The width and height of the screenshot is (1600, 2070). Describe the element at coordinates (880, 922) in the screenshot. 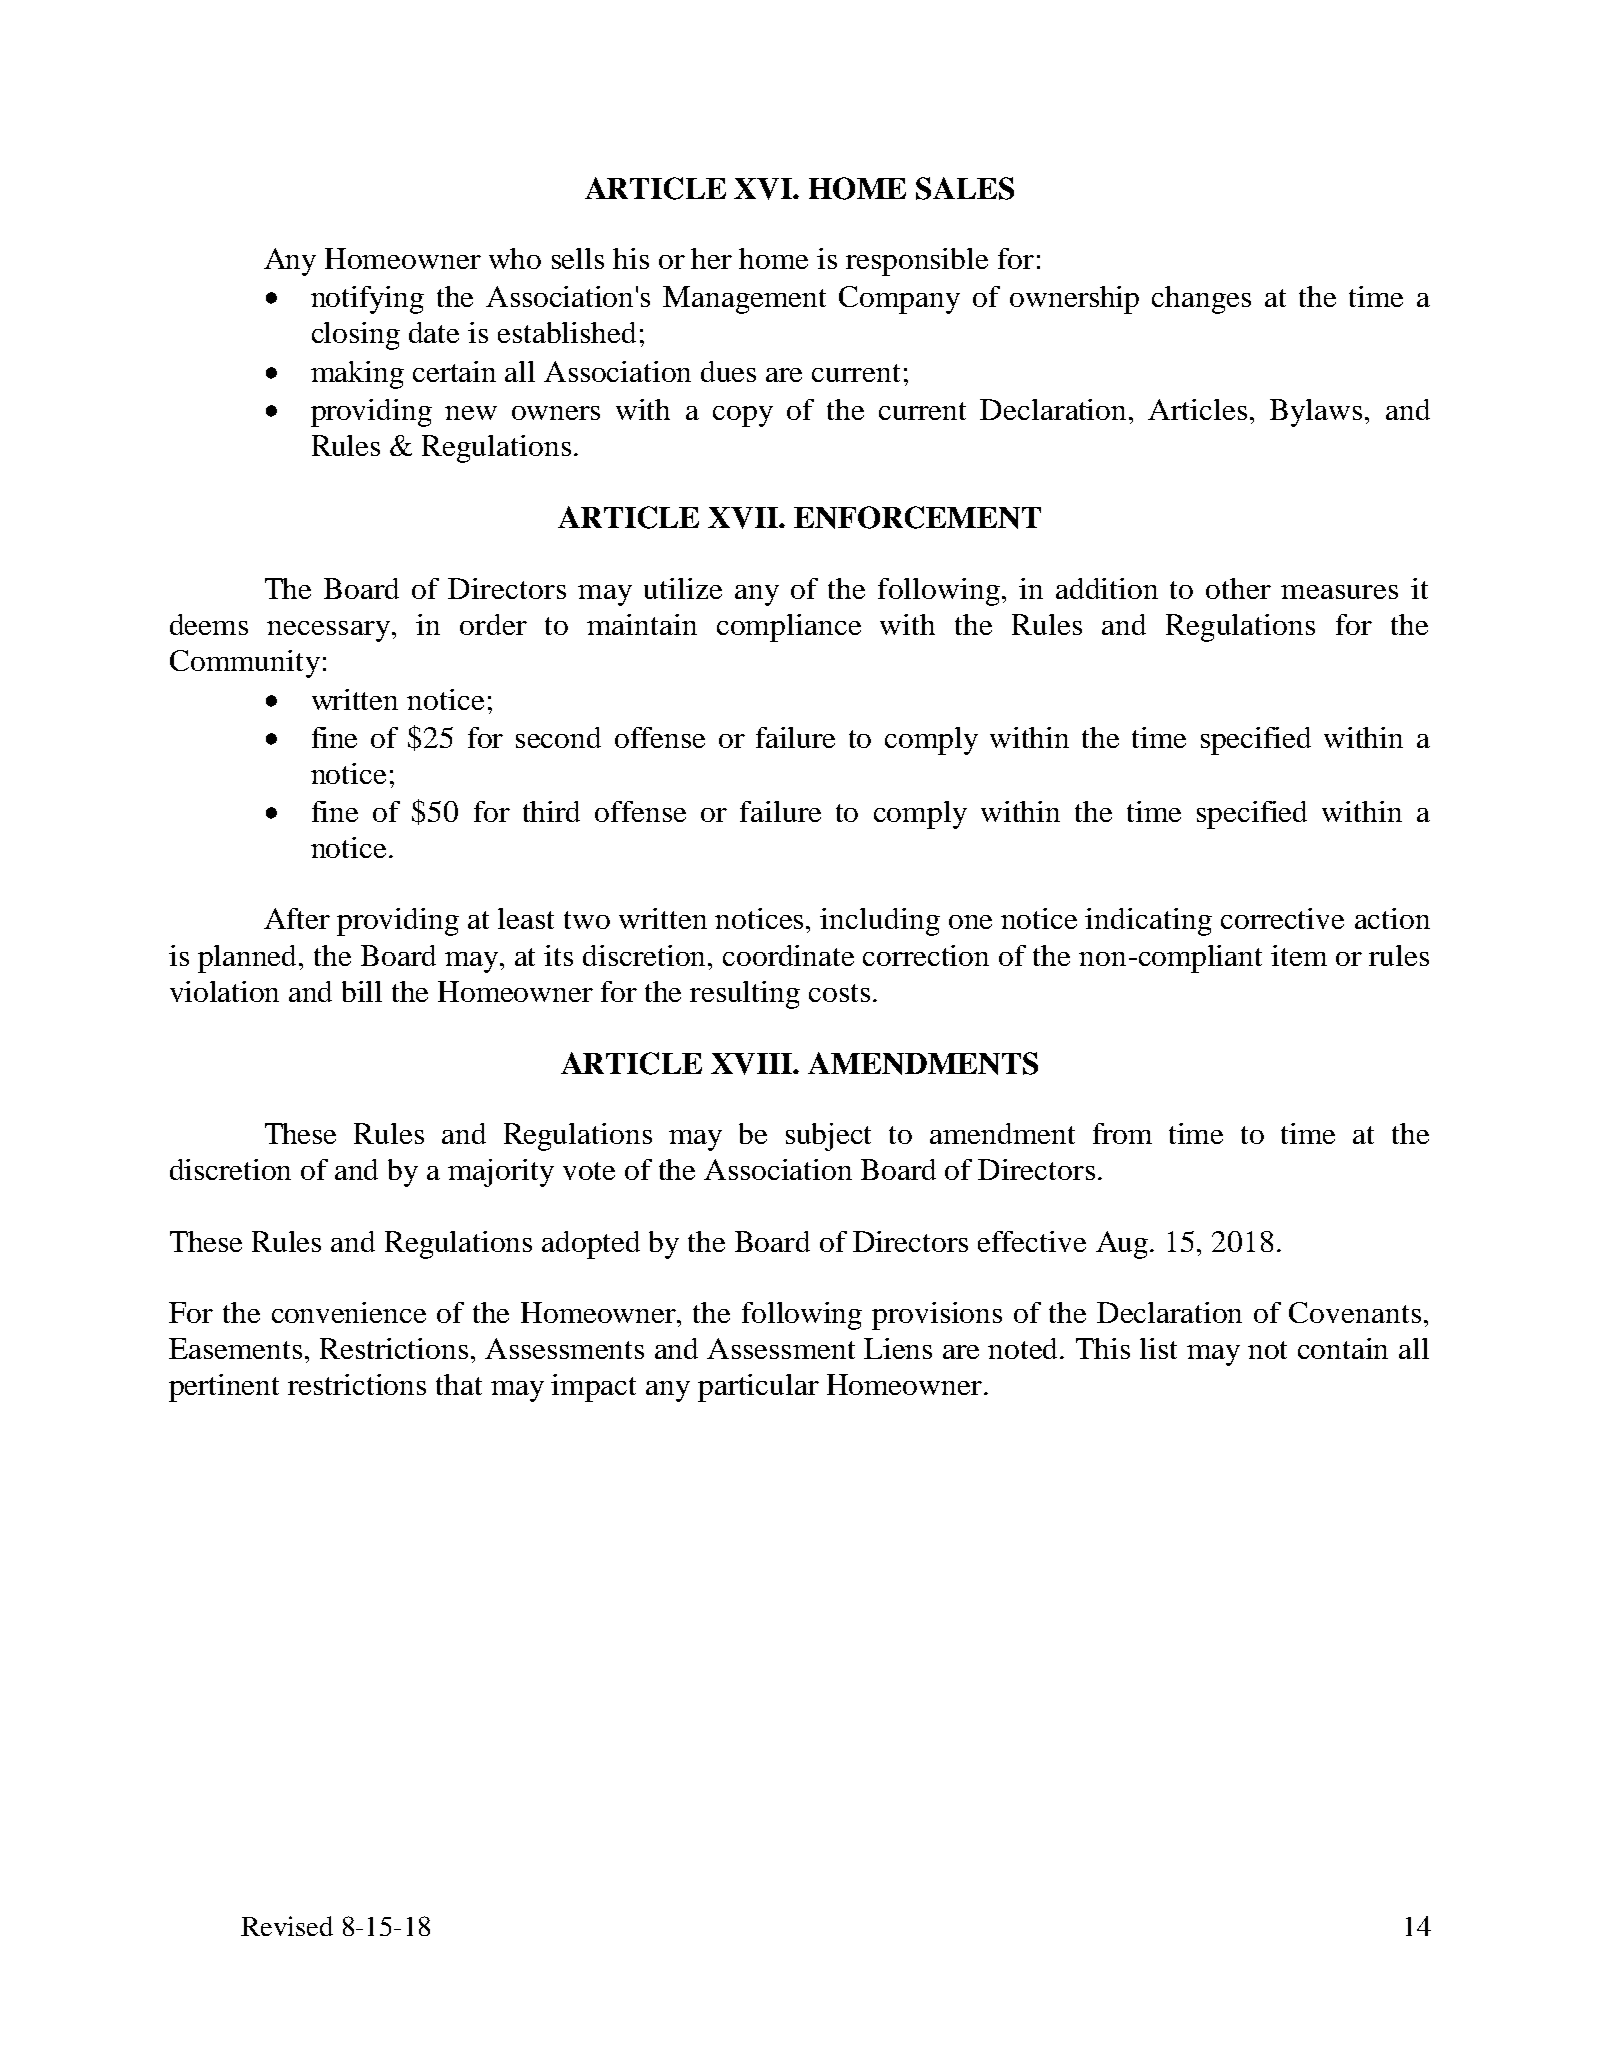

I see `including` at that location.
